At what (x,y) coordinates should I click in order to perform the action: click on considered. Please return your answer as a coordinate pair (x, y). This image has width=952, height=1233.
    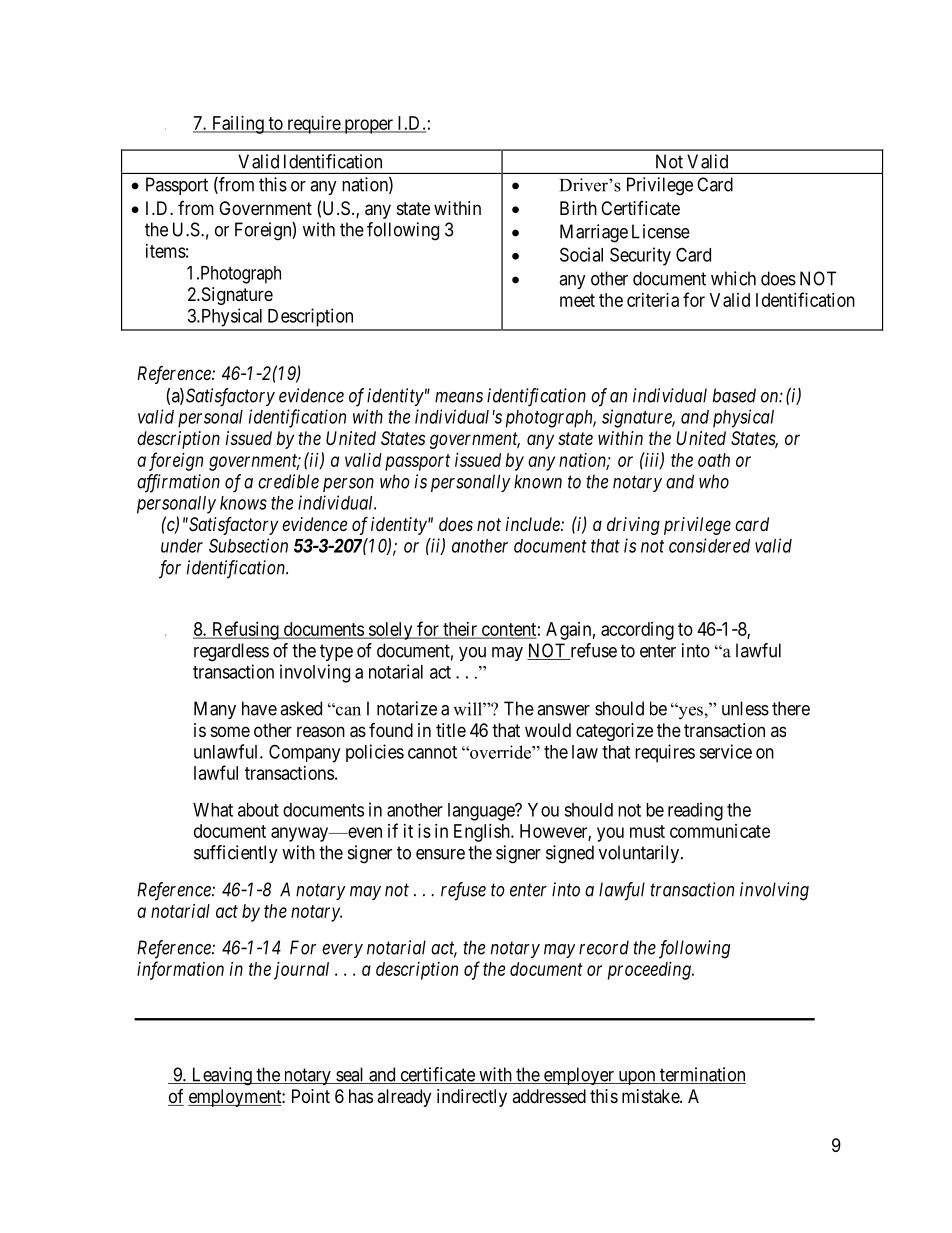
    Looking at the image, I should click on (709, 545).
